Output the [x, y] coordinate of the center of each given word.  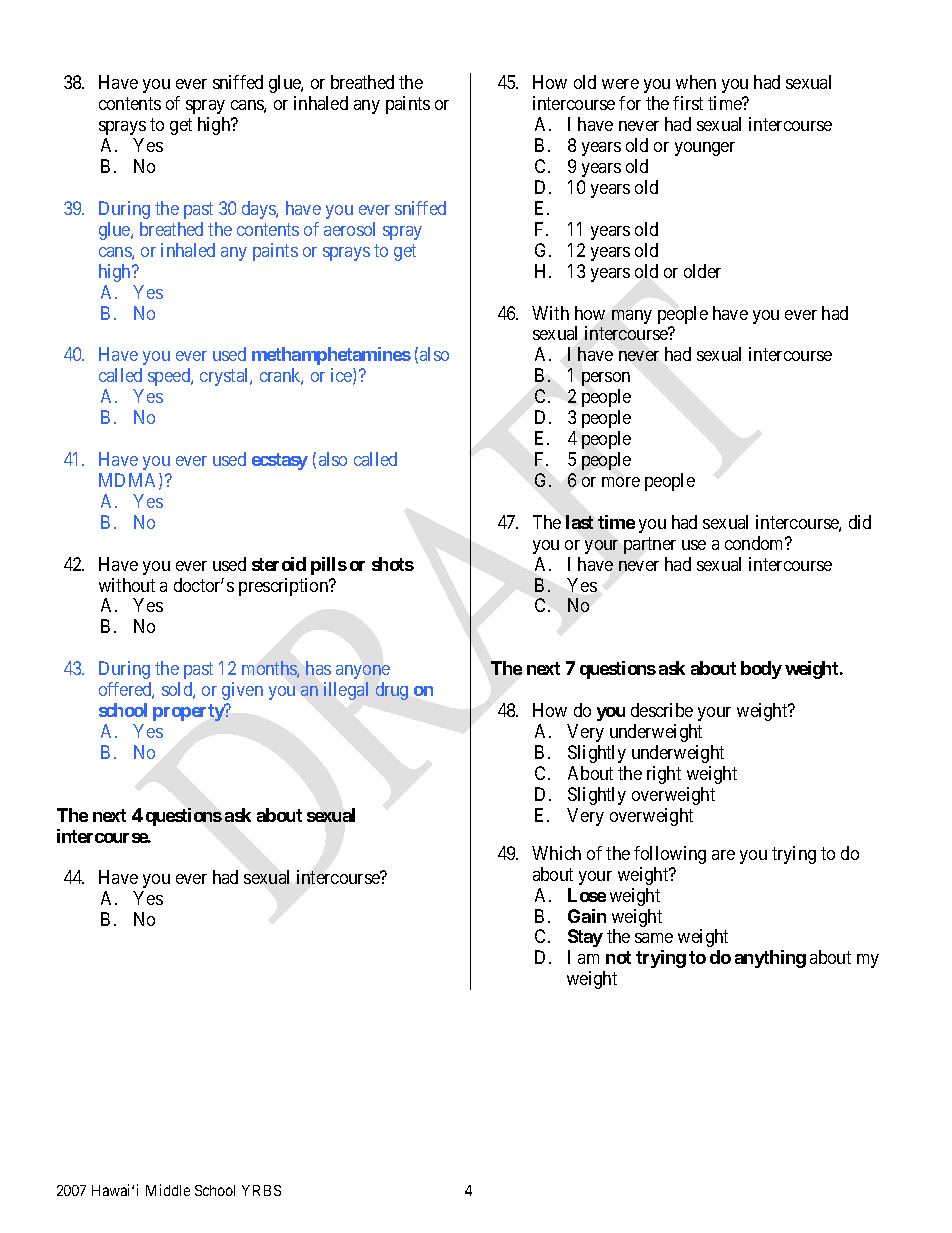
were [620, 84]
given [242, 691]
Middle [168, 1190]
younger [705, 149]
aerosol [349, 229]
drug [392, 691]
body [761, 670]
